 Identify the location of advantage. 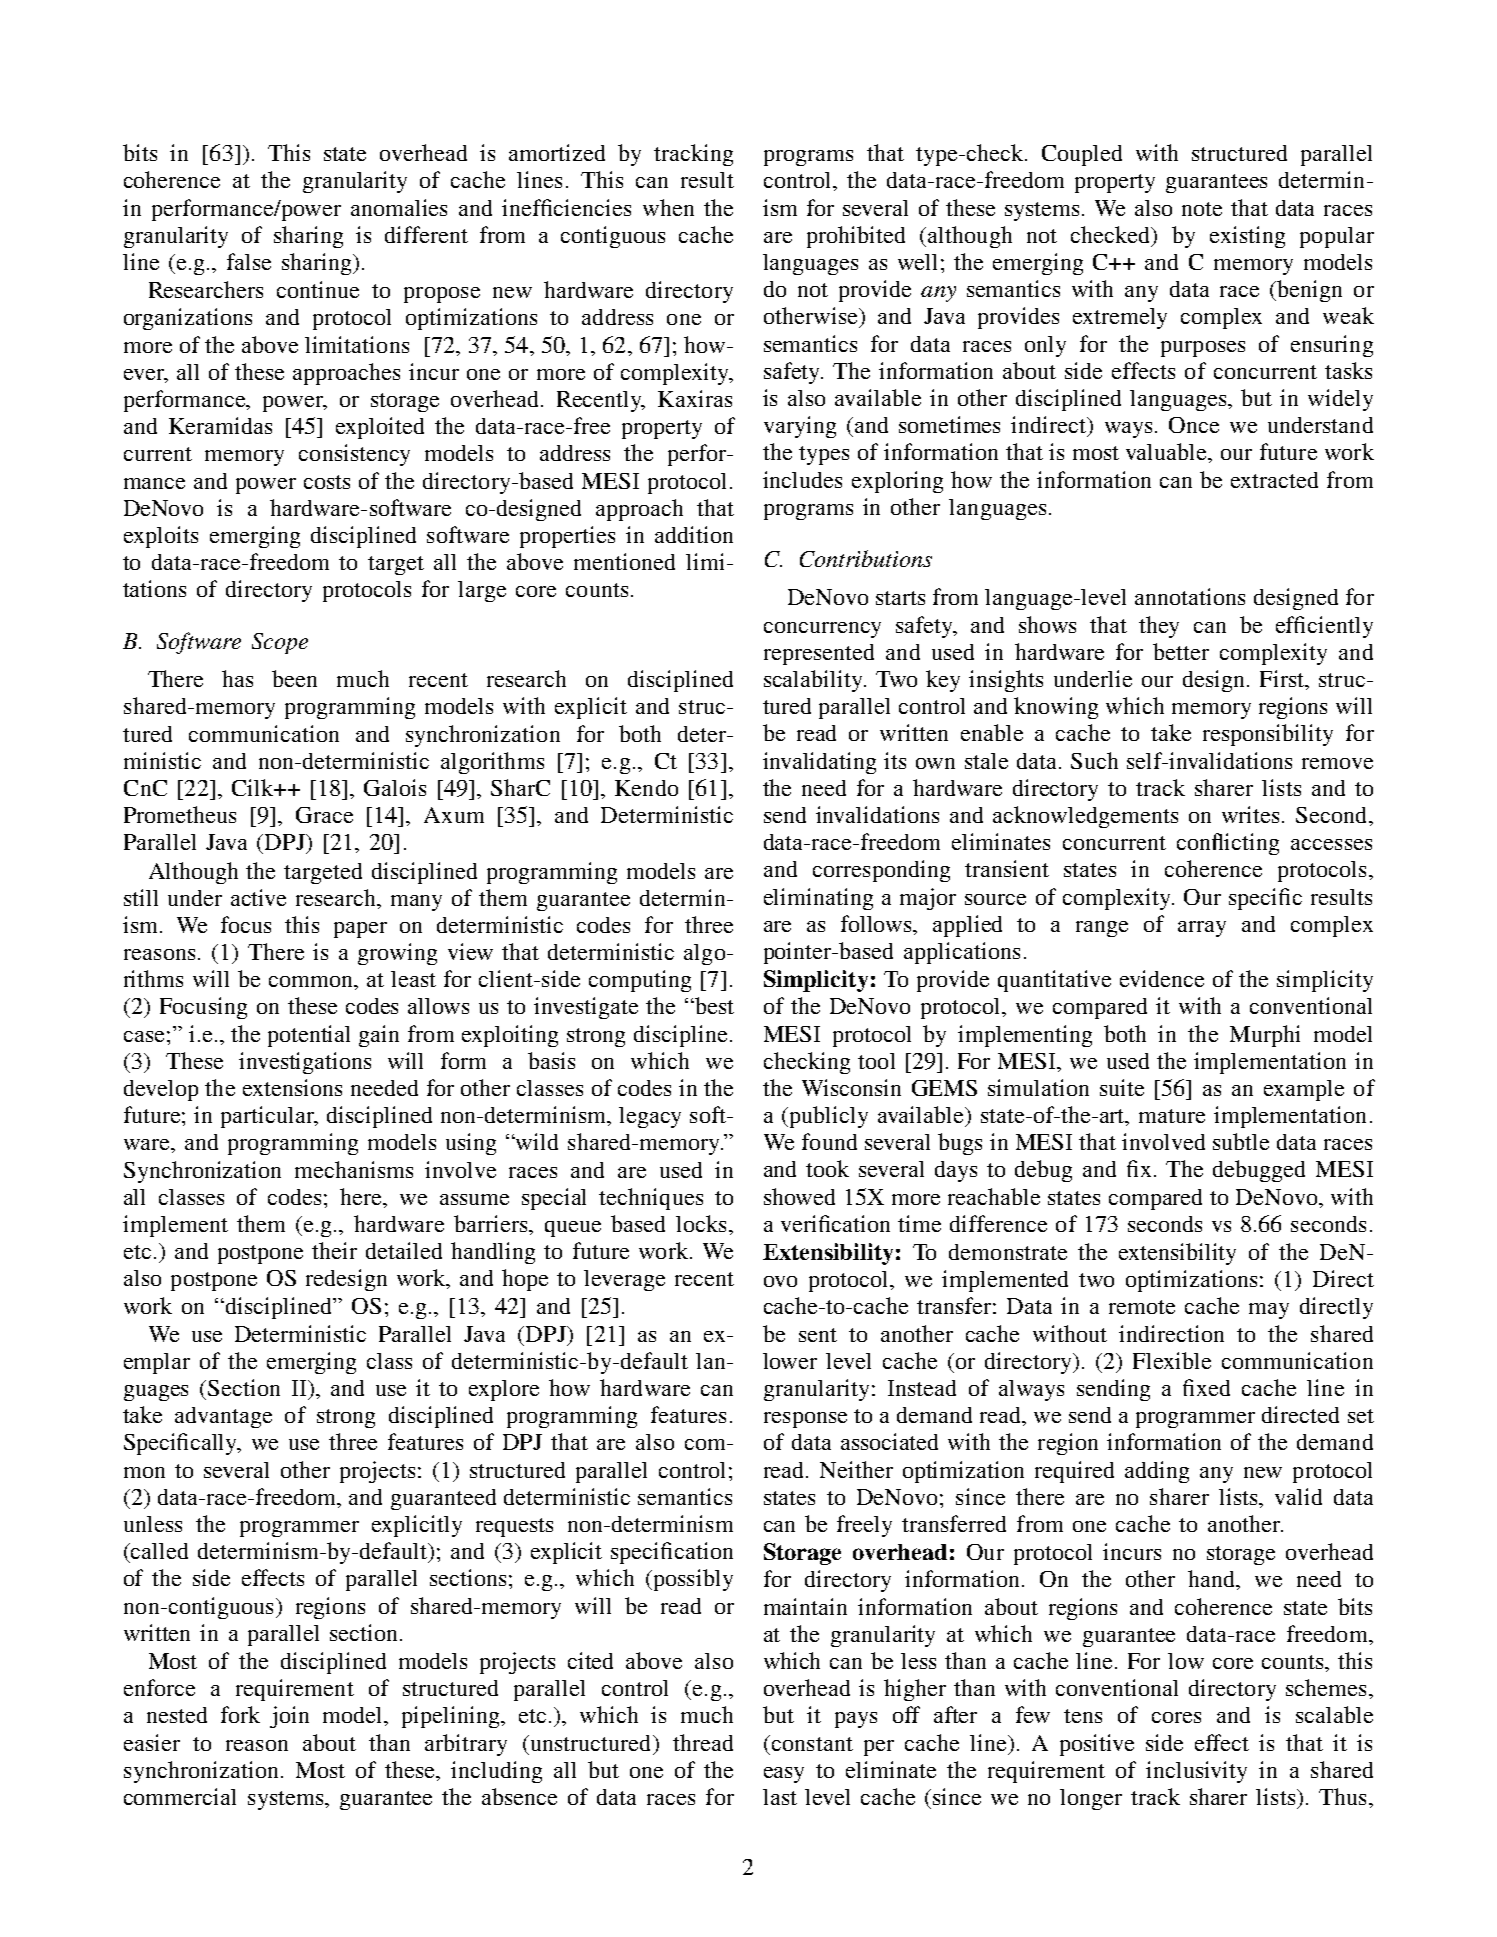
(223, 1417).
